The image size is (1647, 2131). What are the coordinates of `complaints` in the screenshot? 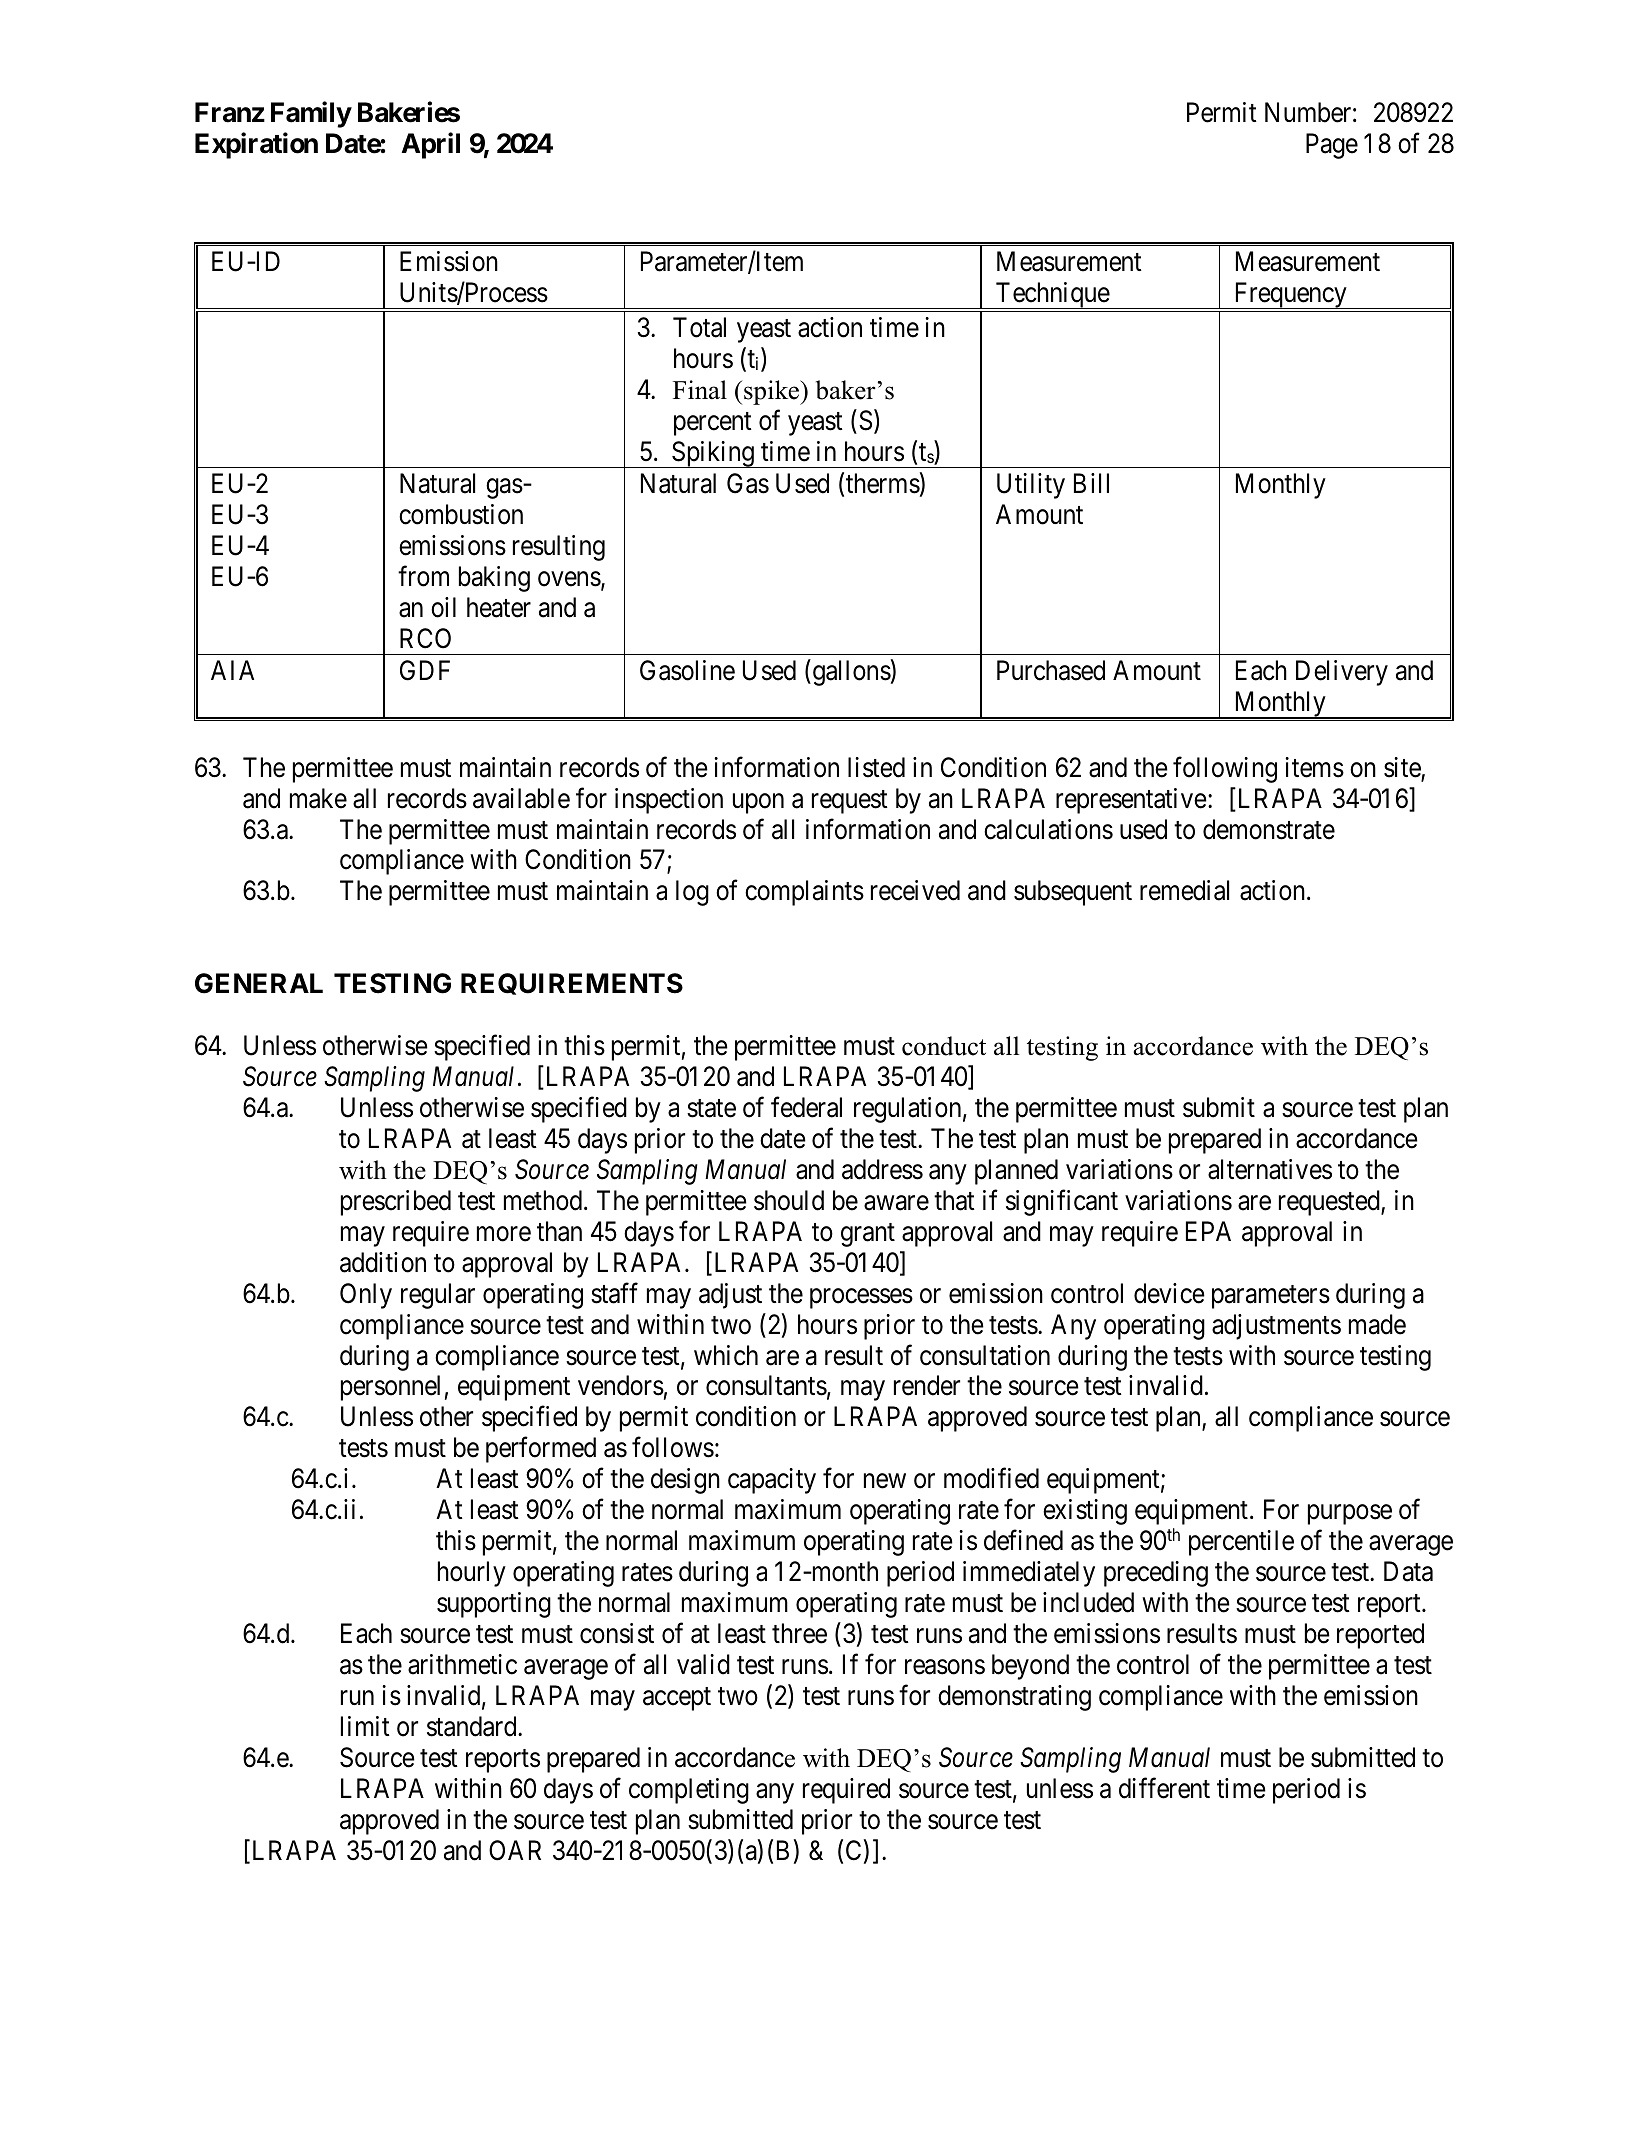 It's located at (804, 893).
